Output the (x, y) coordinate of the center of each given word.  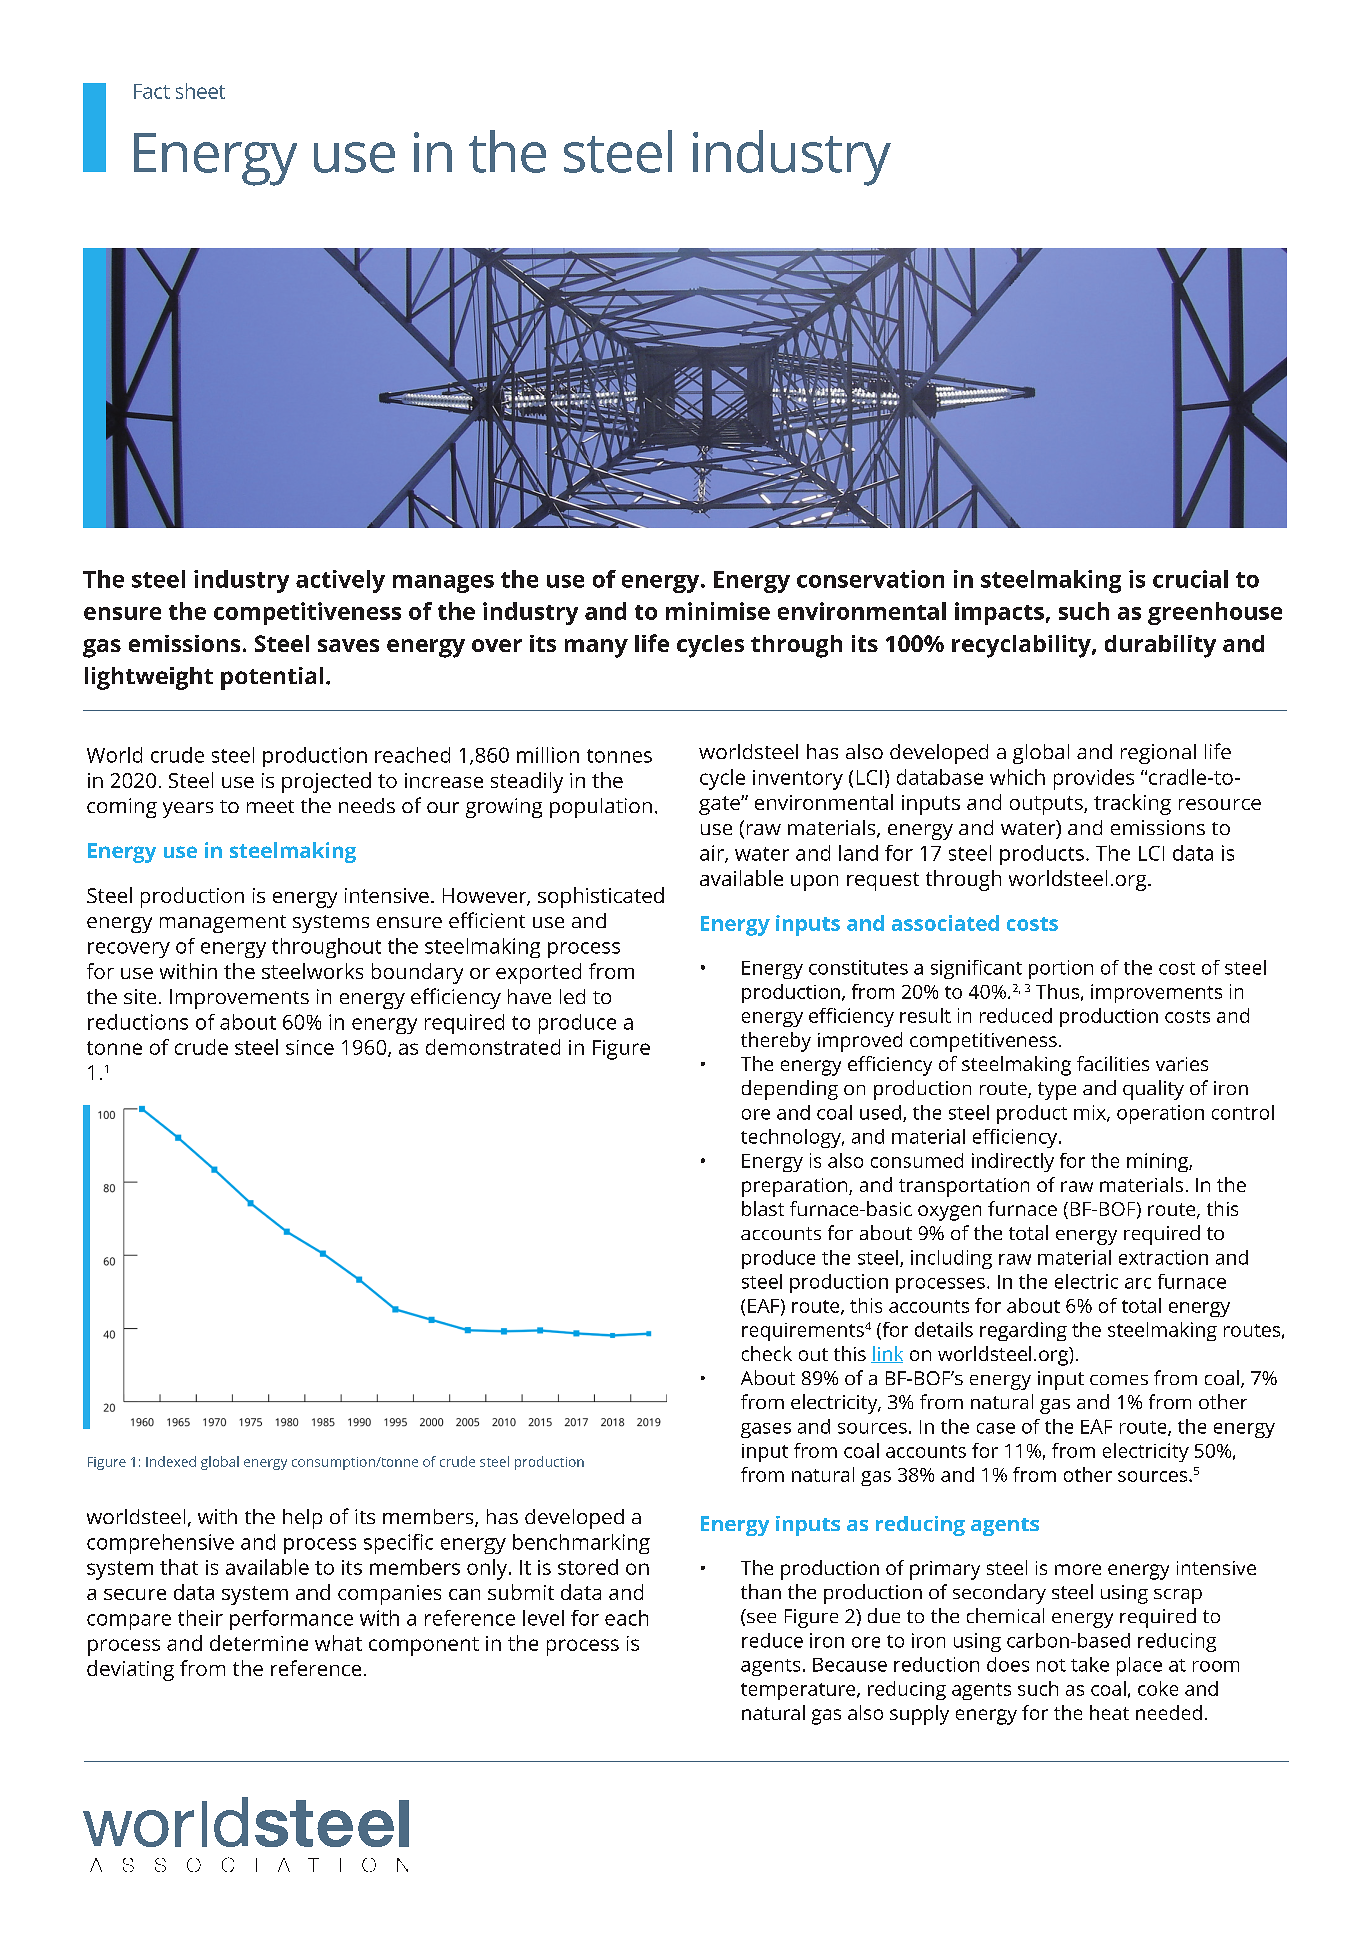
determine (259, 1643)
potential (272, 678)
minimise (718, 611)
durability (1160, 646)
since (310, 1047)
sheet (200, 91)
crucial (1190, 579)
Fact (152, 91)
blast (763, 1208)
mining (1158, 1162)
